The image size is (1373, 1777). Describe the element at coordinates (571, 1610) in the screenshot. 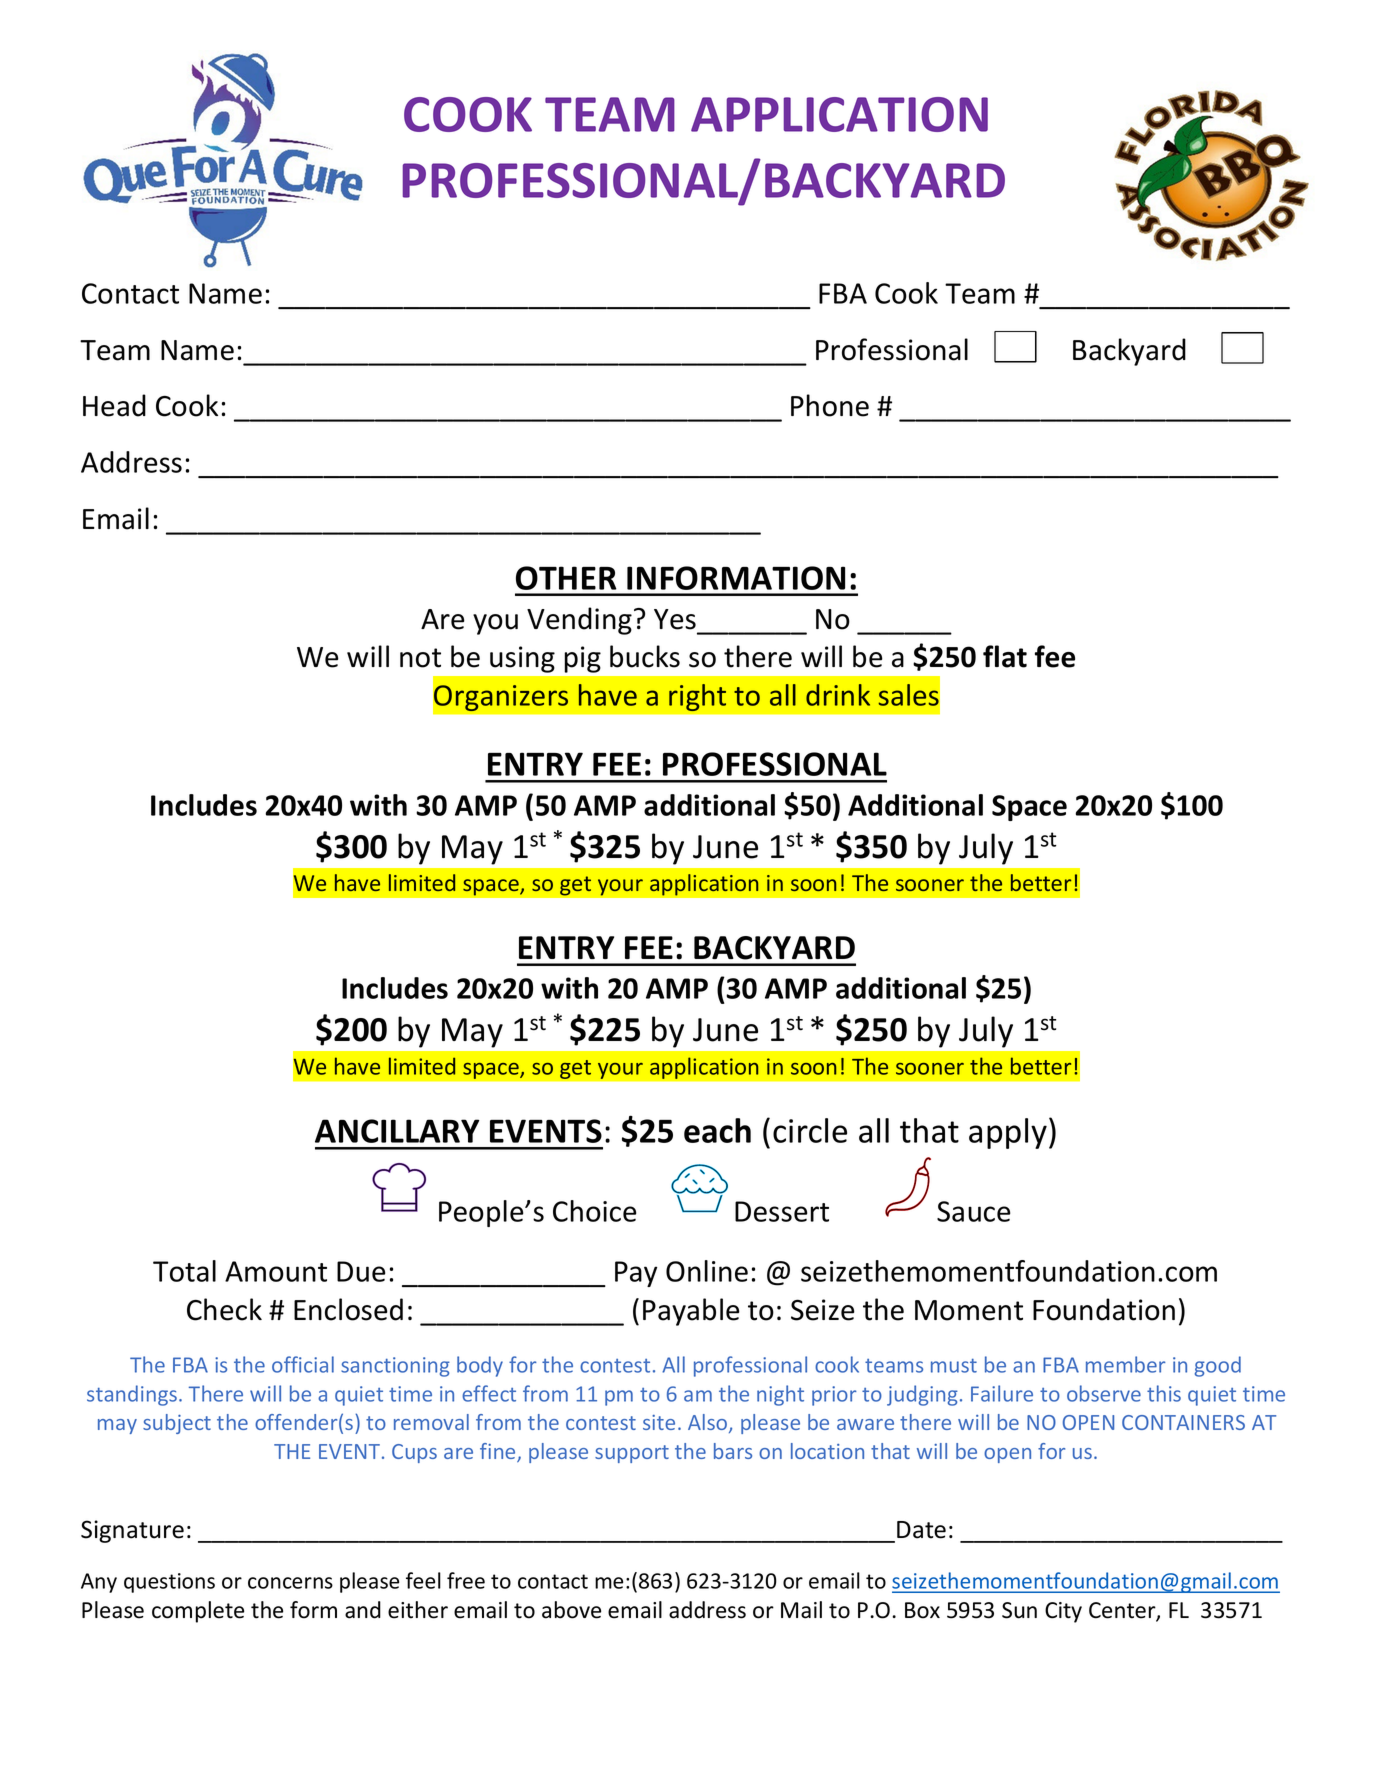

I see `above` at that location.
